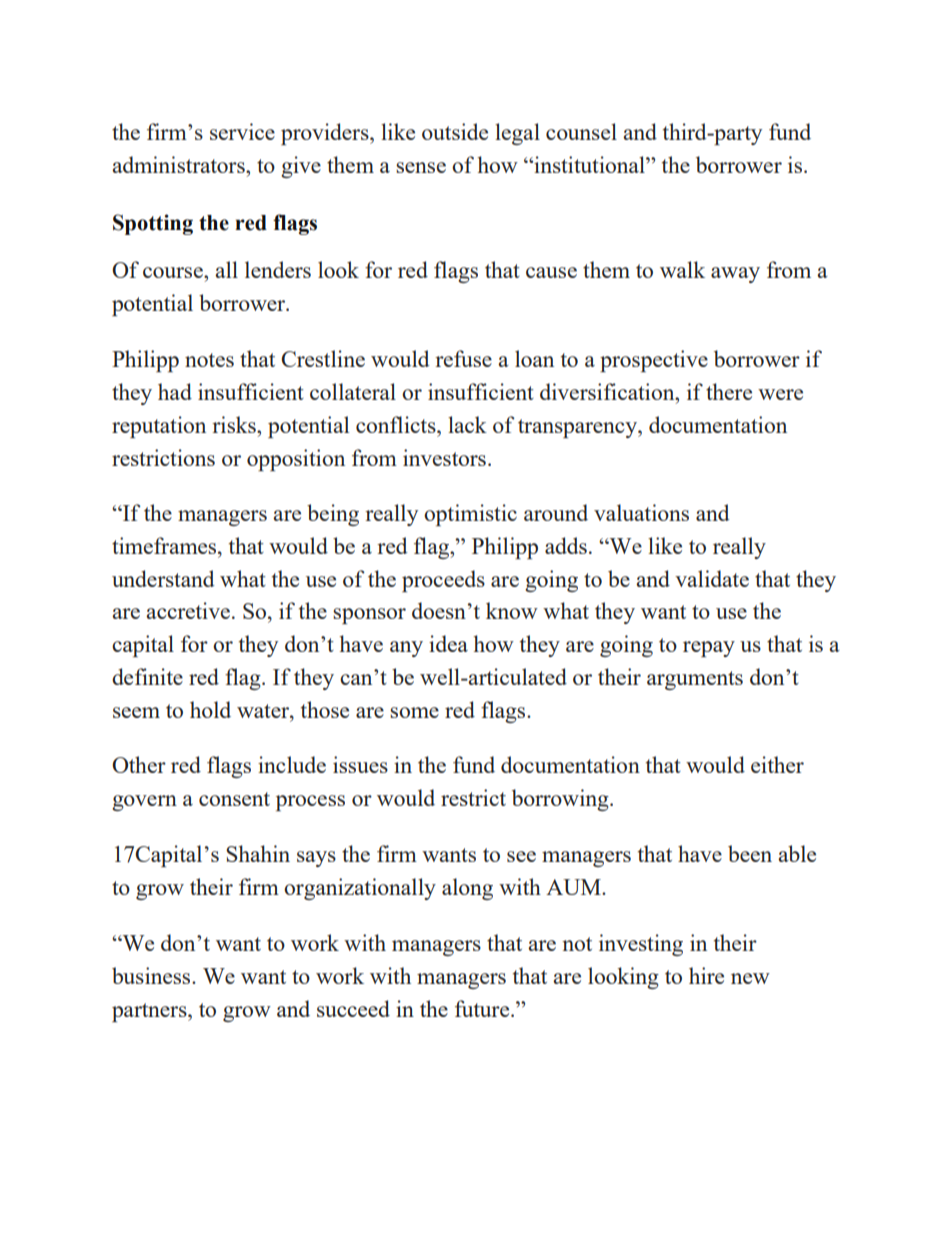 This document has width=952, height=1233. Describe the element at coordinates (179, 164) in the document. I see `administrators` at that location.
